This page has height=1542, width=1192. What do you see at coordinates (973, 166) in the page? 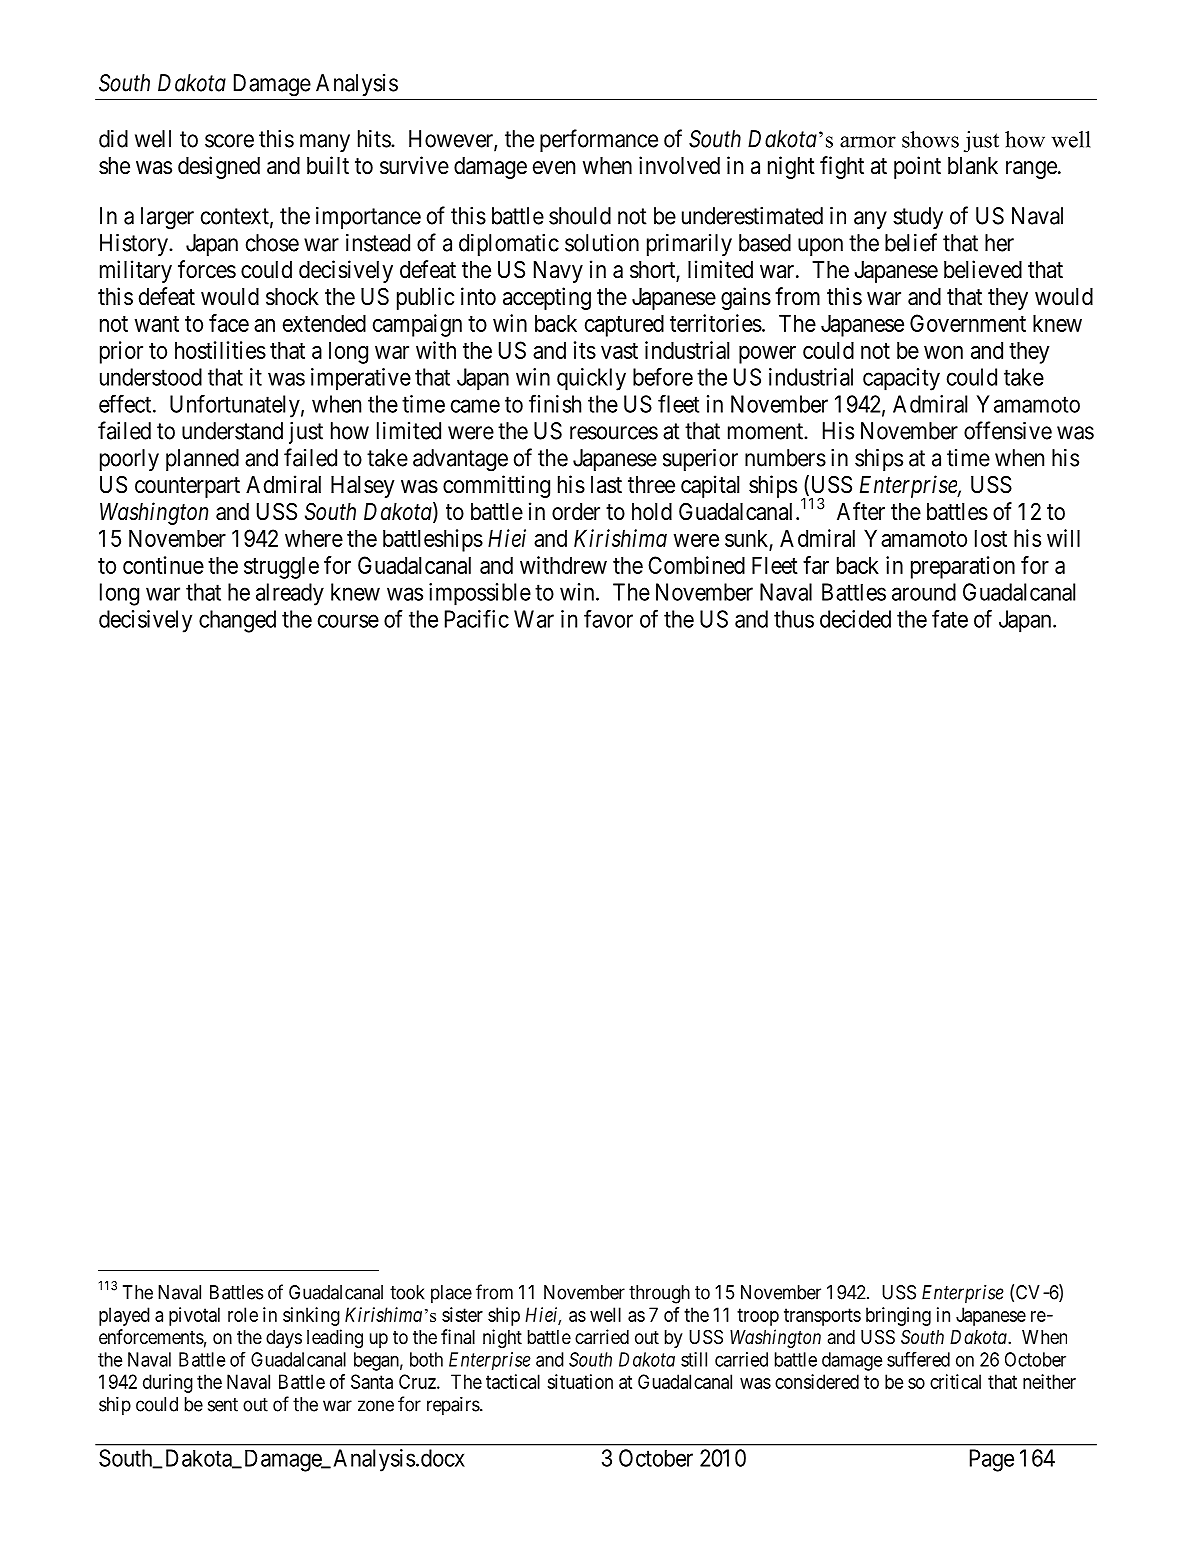
I see `blank` at bounding box center [973, 166].
